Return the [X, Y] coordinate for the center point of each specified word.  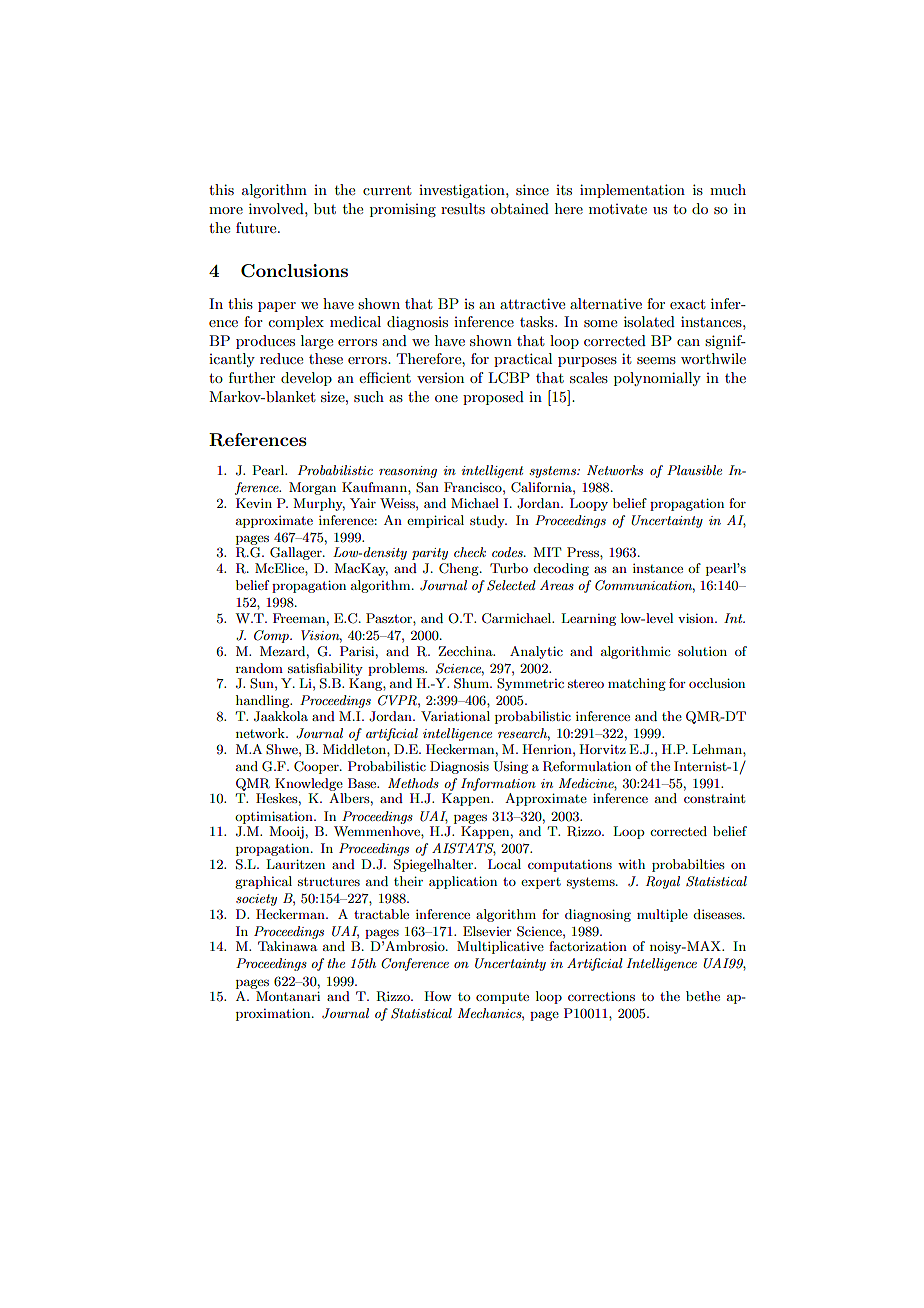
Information [498, 784]
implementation [632, 191]
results [463, 208]
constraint [714, 798]
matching [637, 684]
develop [306, 379]
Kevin [254, 503]
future [257, 227]
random [259, 668]
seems [656, 360]
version [440, 378]
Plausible [694, 470]
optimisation [275, 817]
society [256, 900]
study [488, 521]
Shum [472, 683]
